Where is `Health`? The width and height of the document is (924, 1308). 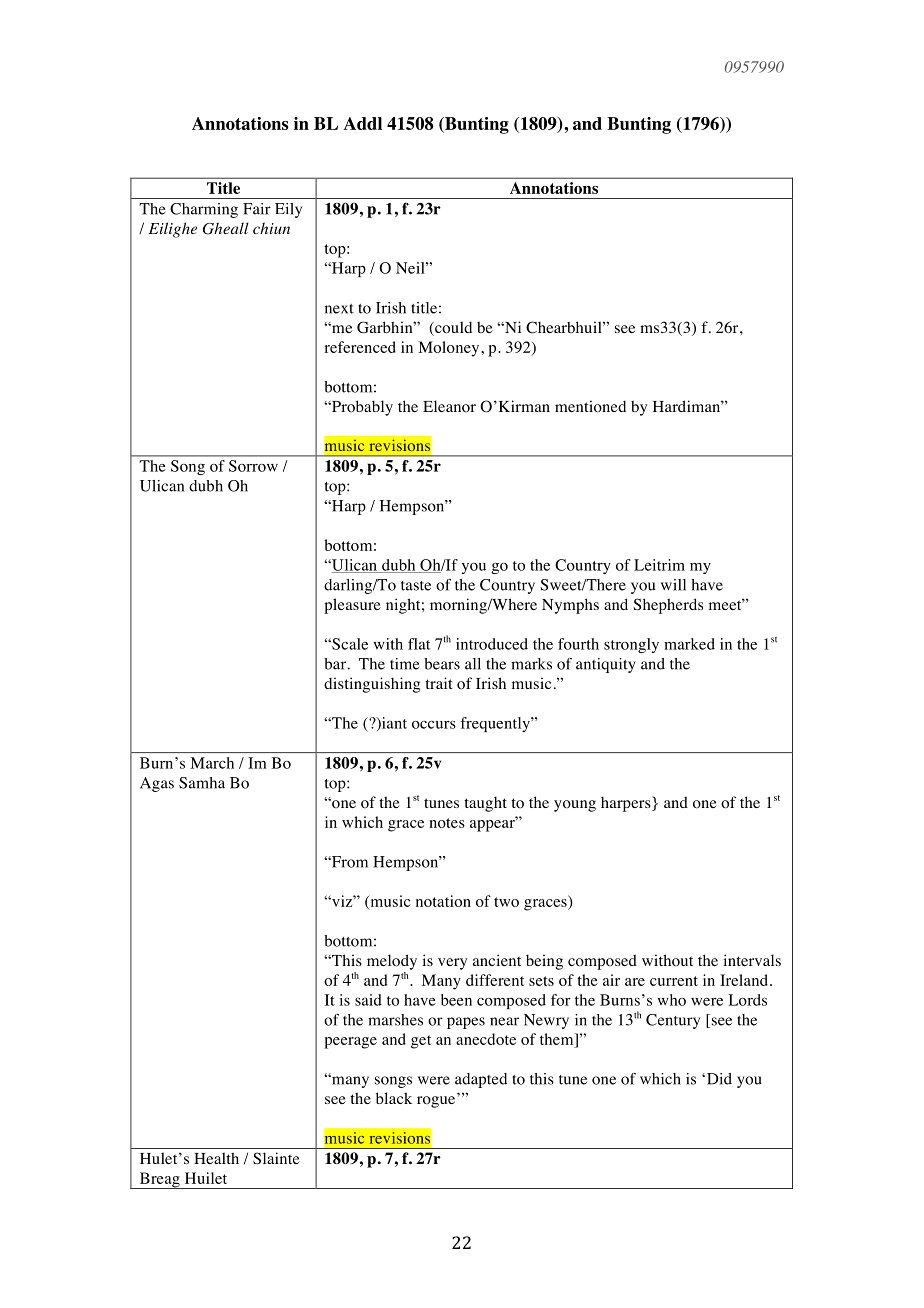
Health is located at coordinates (216, 1158).
